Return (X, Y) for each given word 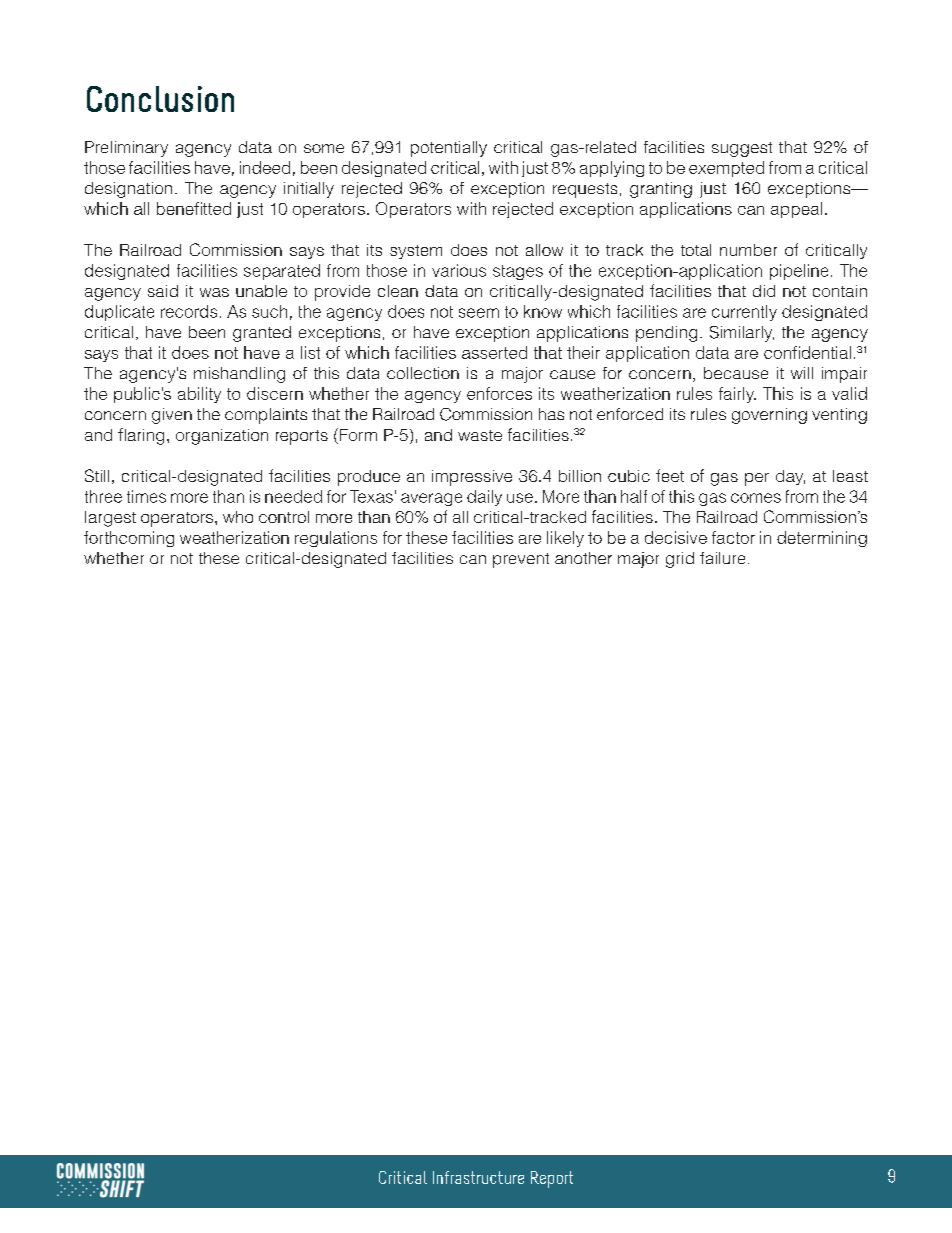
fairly (737, 395)
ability (199, 395)
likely (565, 539)
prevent (521, 560)
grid (680, 560)
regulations (336, 539)
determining (822, 539)
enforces (499, 393)
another (583, 558)
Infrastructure (478, 1177)
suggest (742, 149)
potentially (449, 149)
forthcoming (129, 539)
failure (722, 558)
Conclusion (160, 99)
